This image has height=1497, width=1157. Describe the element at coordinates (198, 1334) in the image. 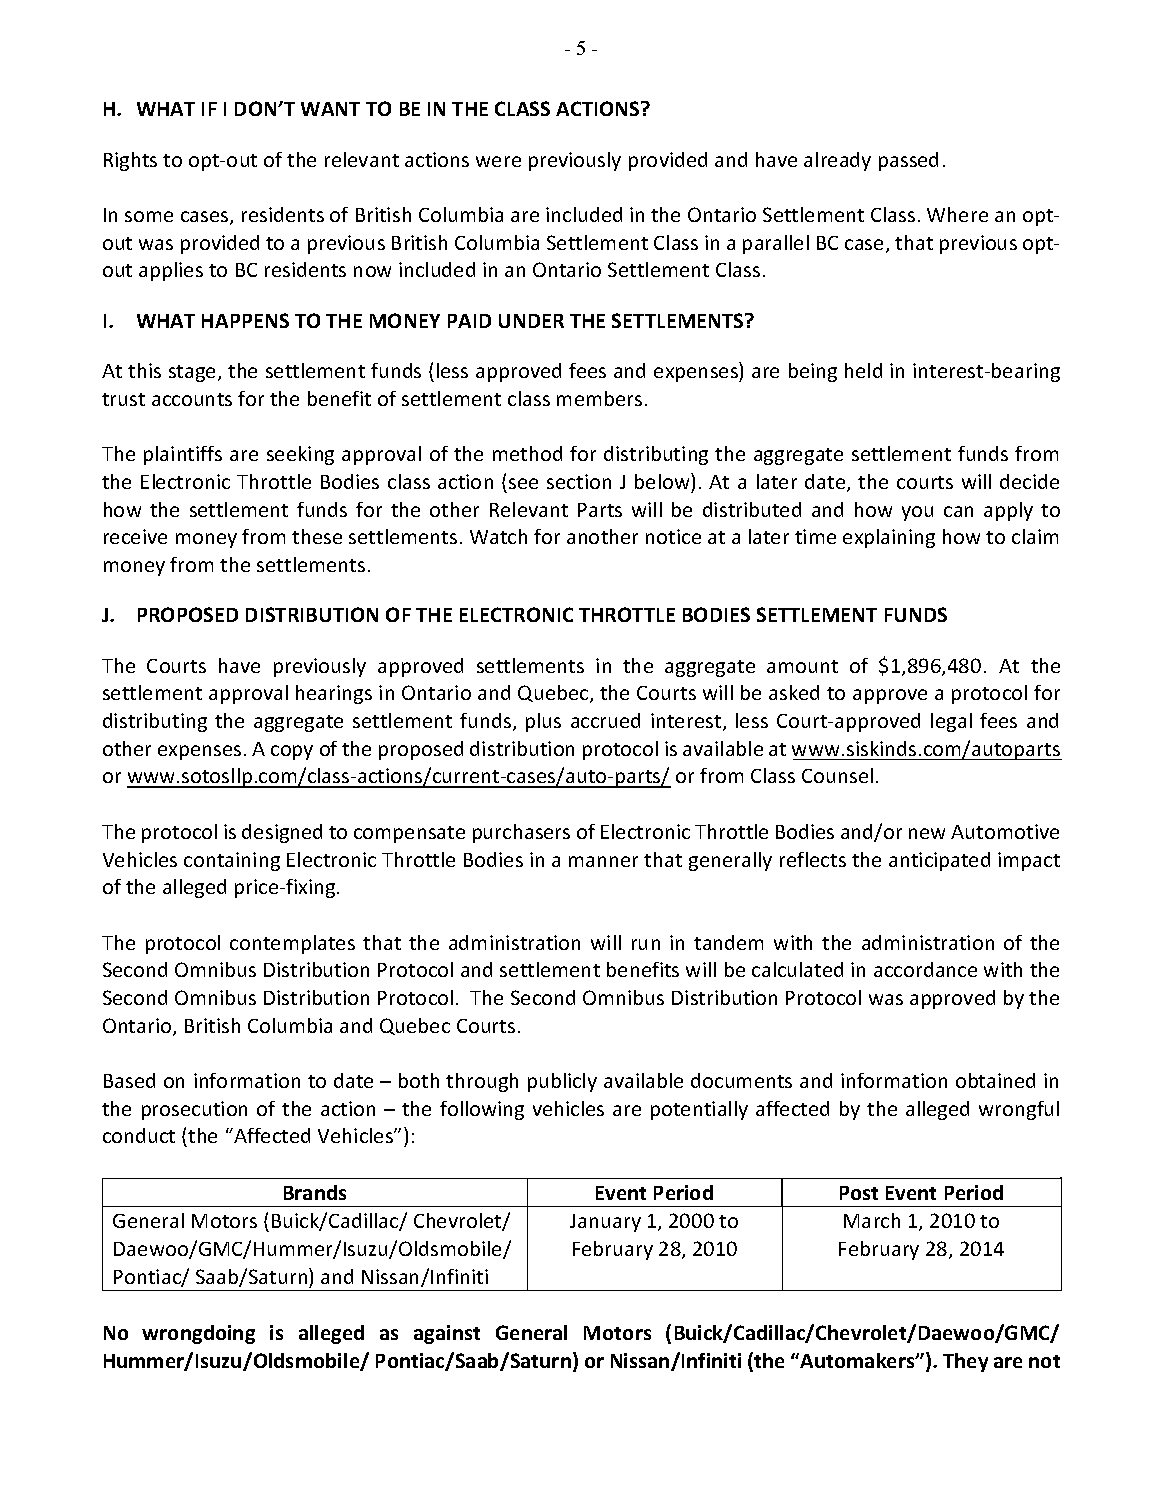

I see `wrongdoing` at that location.
